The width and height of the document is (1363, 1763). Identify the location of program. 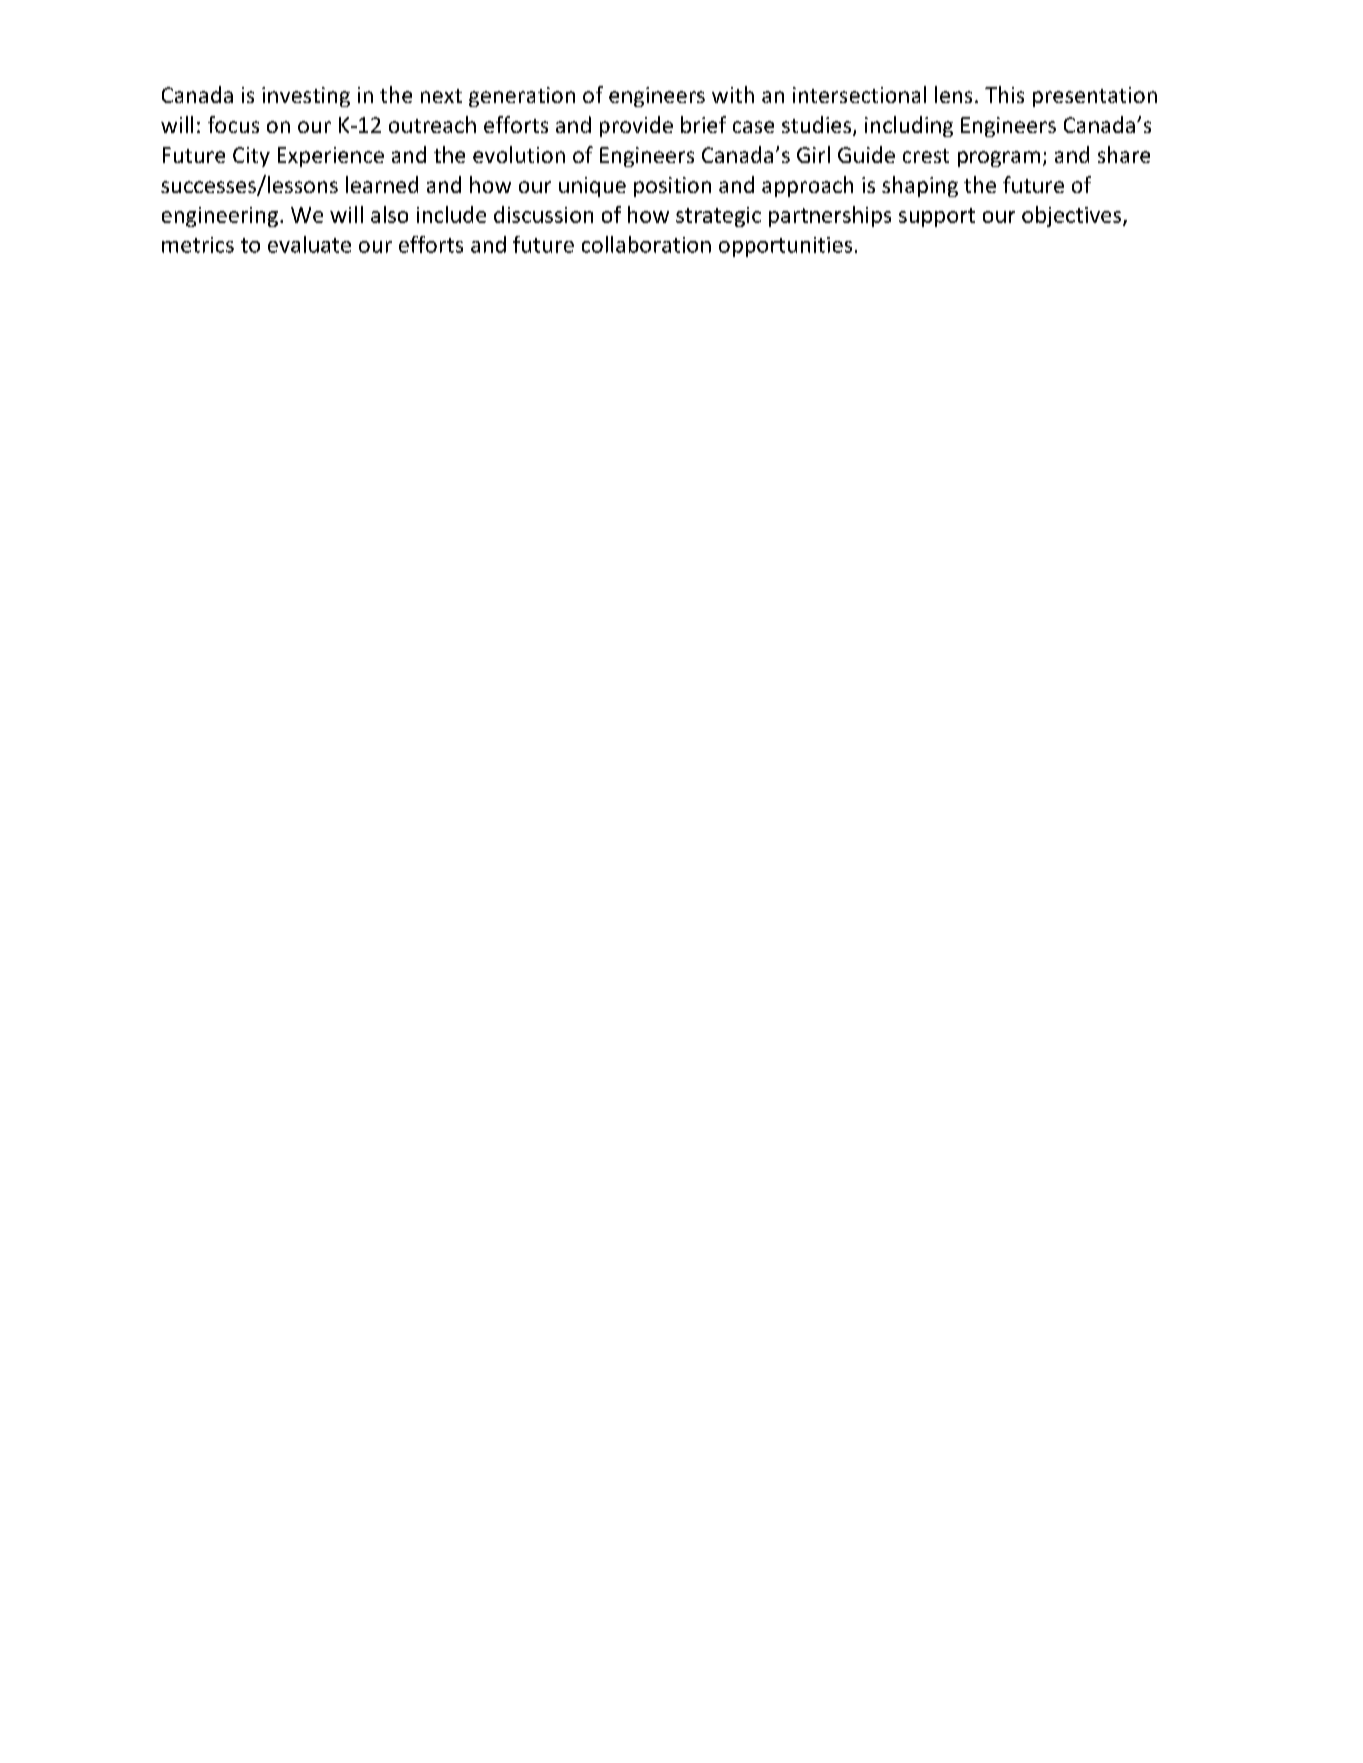
(999, 159).
